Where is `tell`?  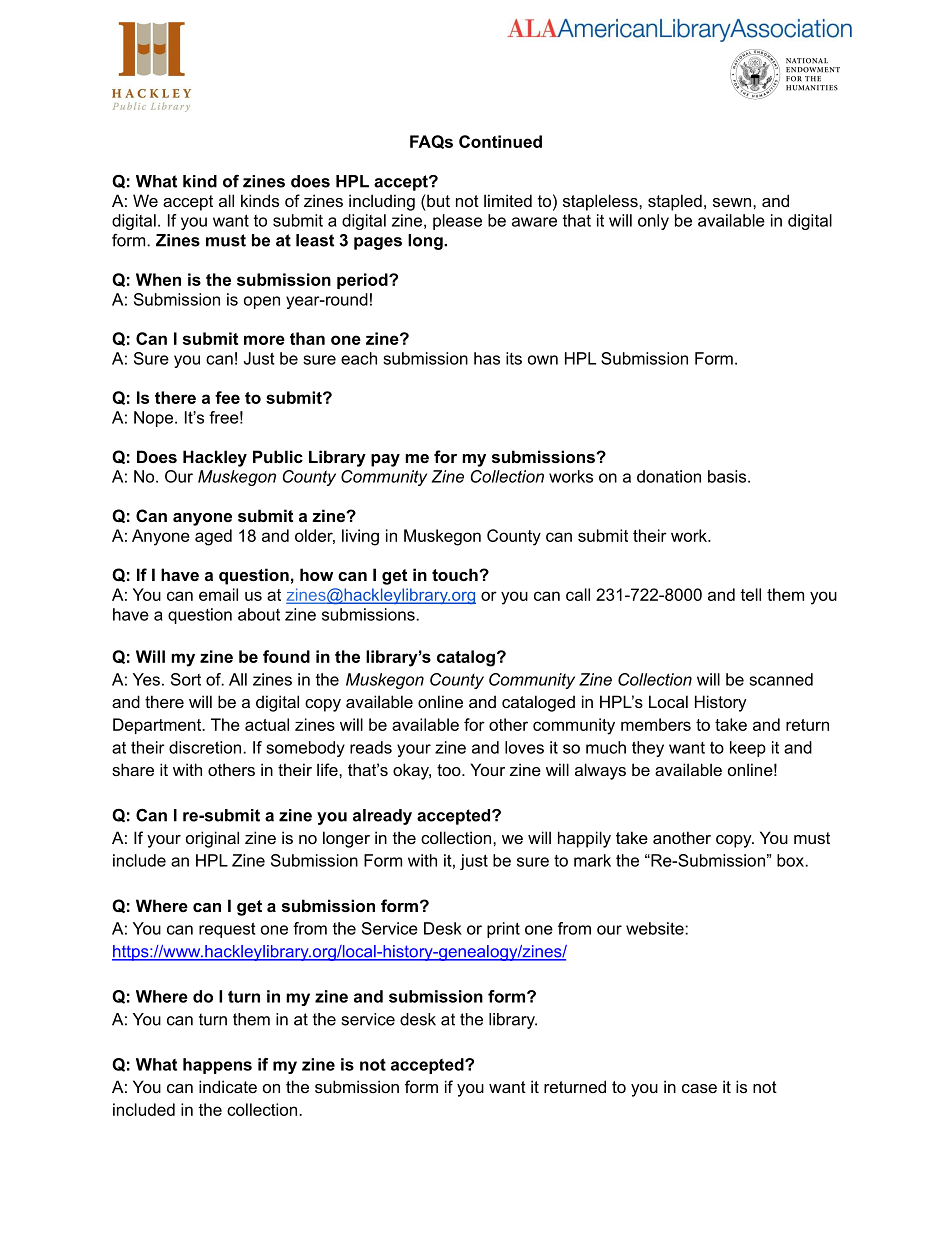 tell is located at coordinates (750, 594).
